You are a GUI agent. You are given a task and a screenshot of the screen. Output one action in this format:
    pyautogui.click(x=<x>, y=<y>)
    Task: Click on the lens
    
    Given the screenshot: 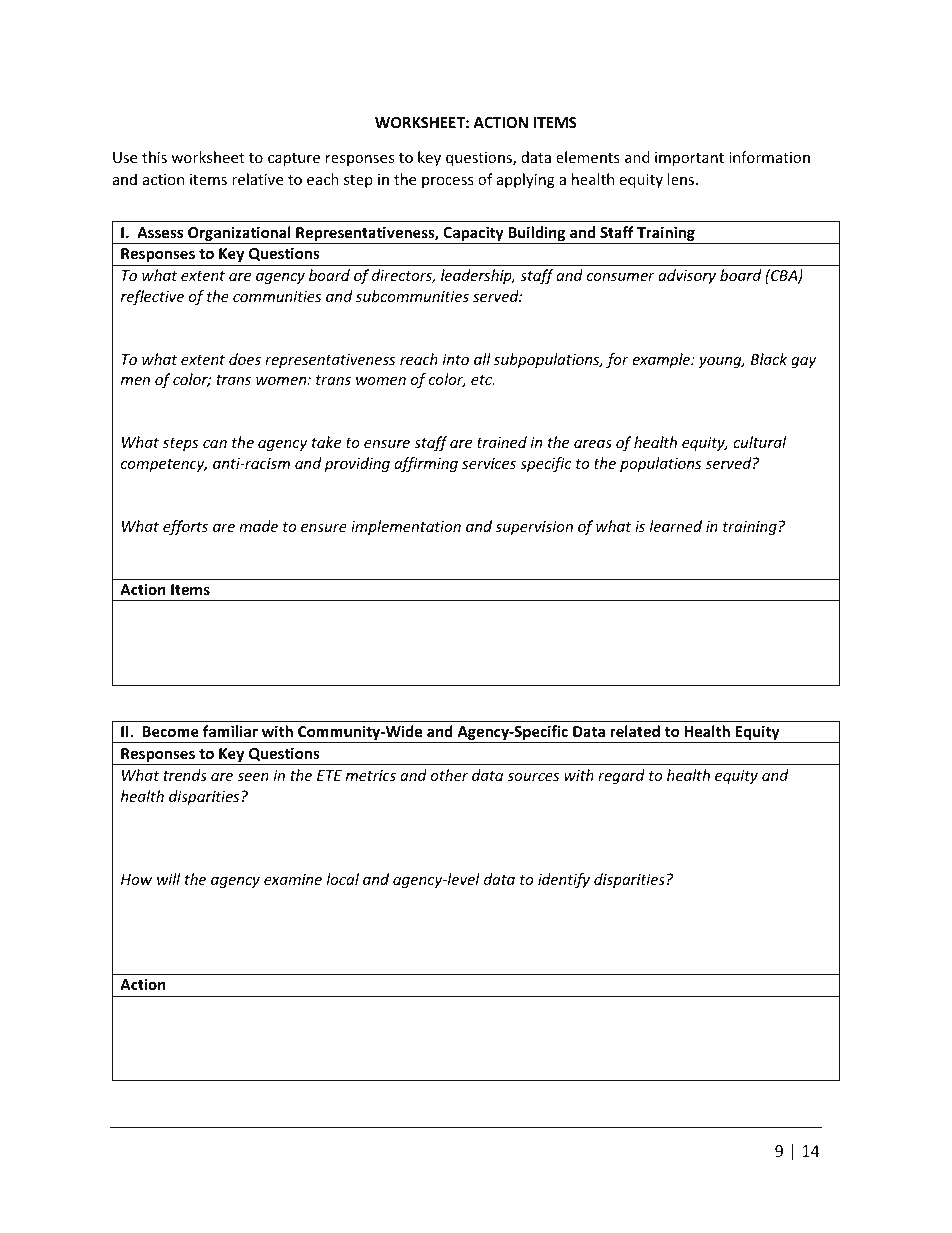 What is the action you would take?
    pyautogui.click(x=682, y=179)
